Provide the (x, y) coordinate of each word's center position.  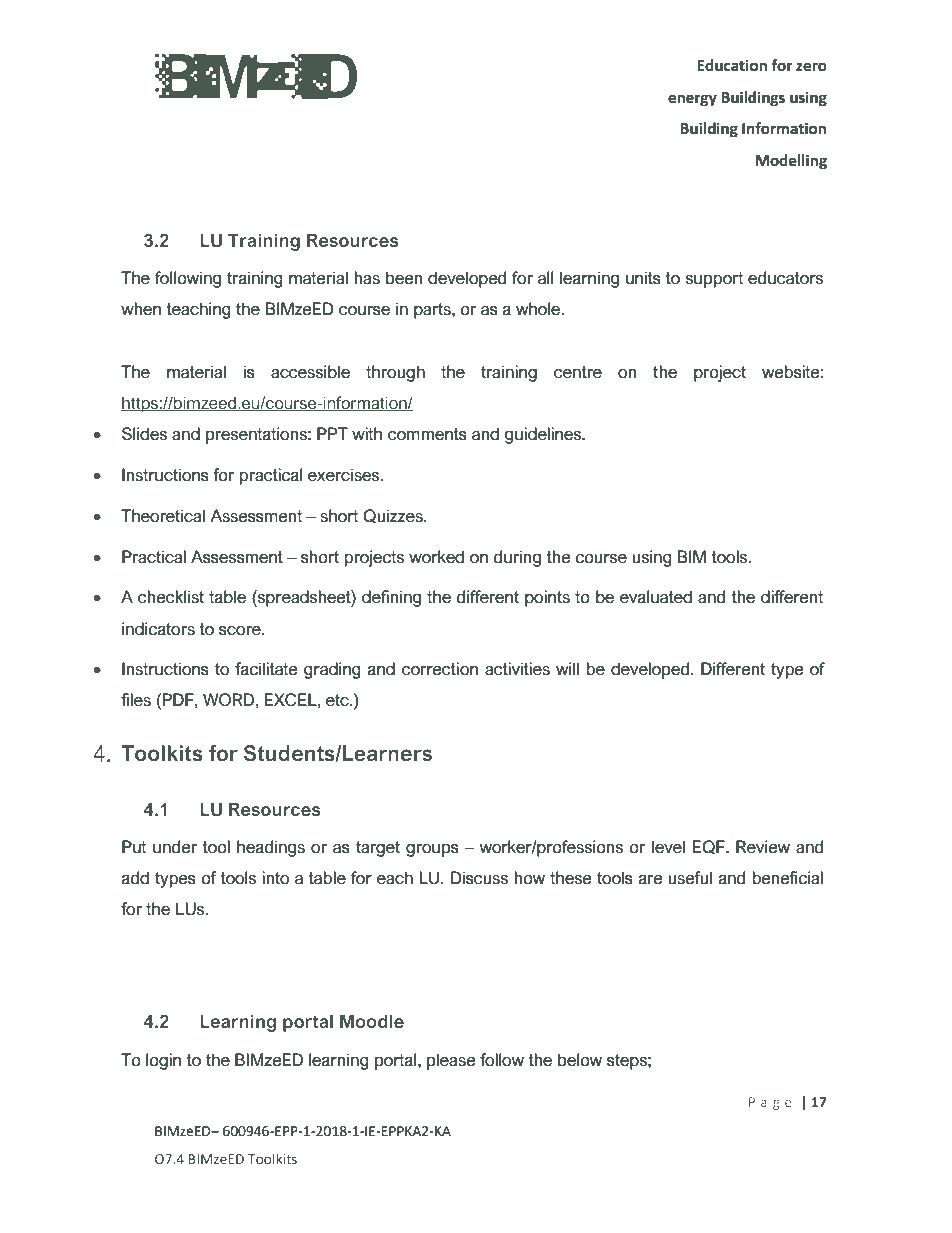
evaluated (656, 597)
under (175, 847)
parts (433, 311)
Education (732, 65)
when (141, 309)
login (163, 1061)
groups (432, 850)
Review (763, 847)
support (714, 280)
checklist (171, 597)
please (451, 1061)
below (580, 1060)
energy (692, 100)
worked (436, 557)
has (367, 278)
